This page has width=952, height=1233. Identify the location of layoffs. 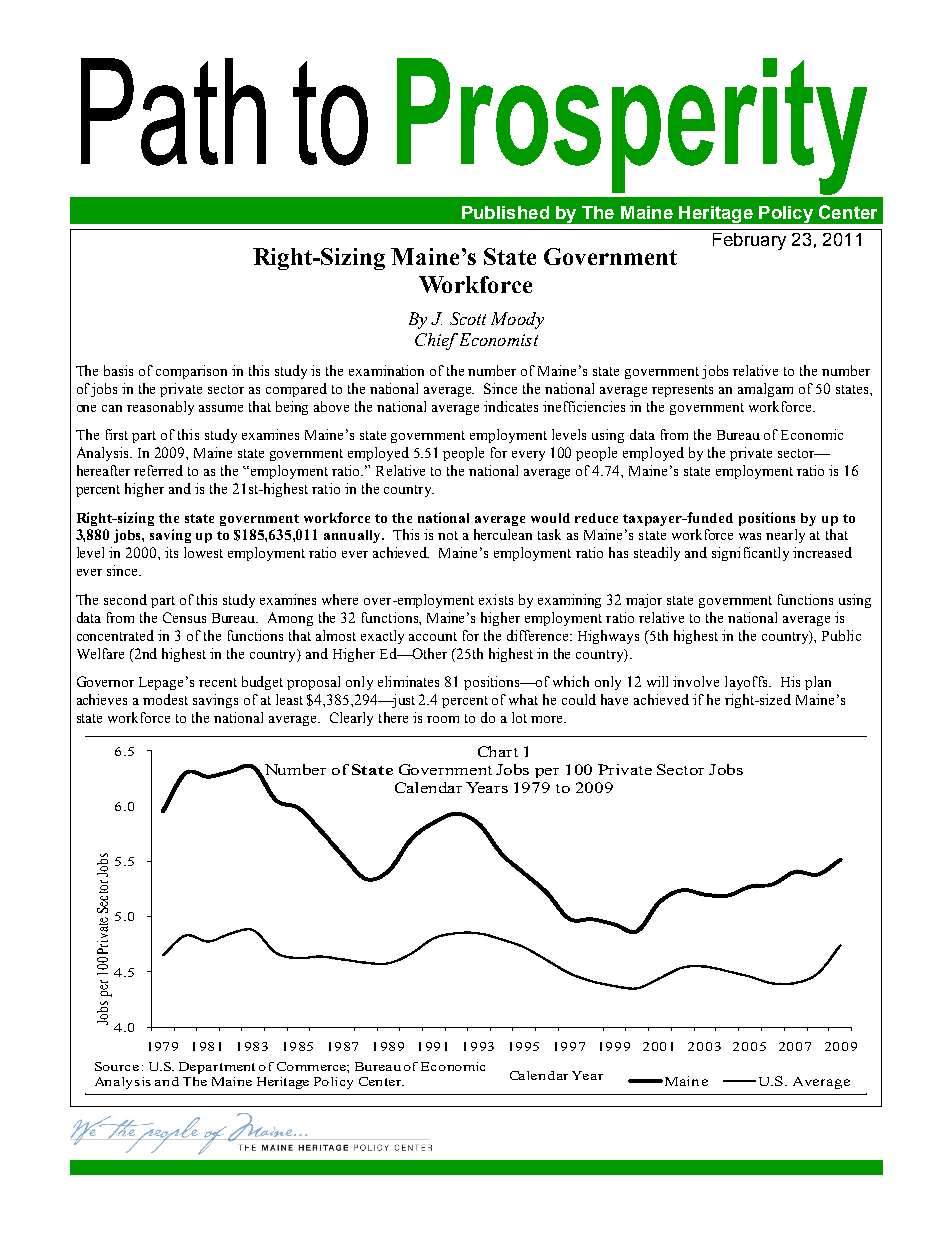
(747, 683).
